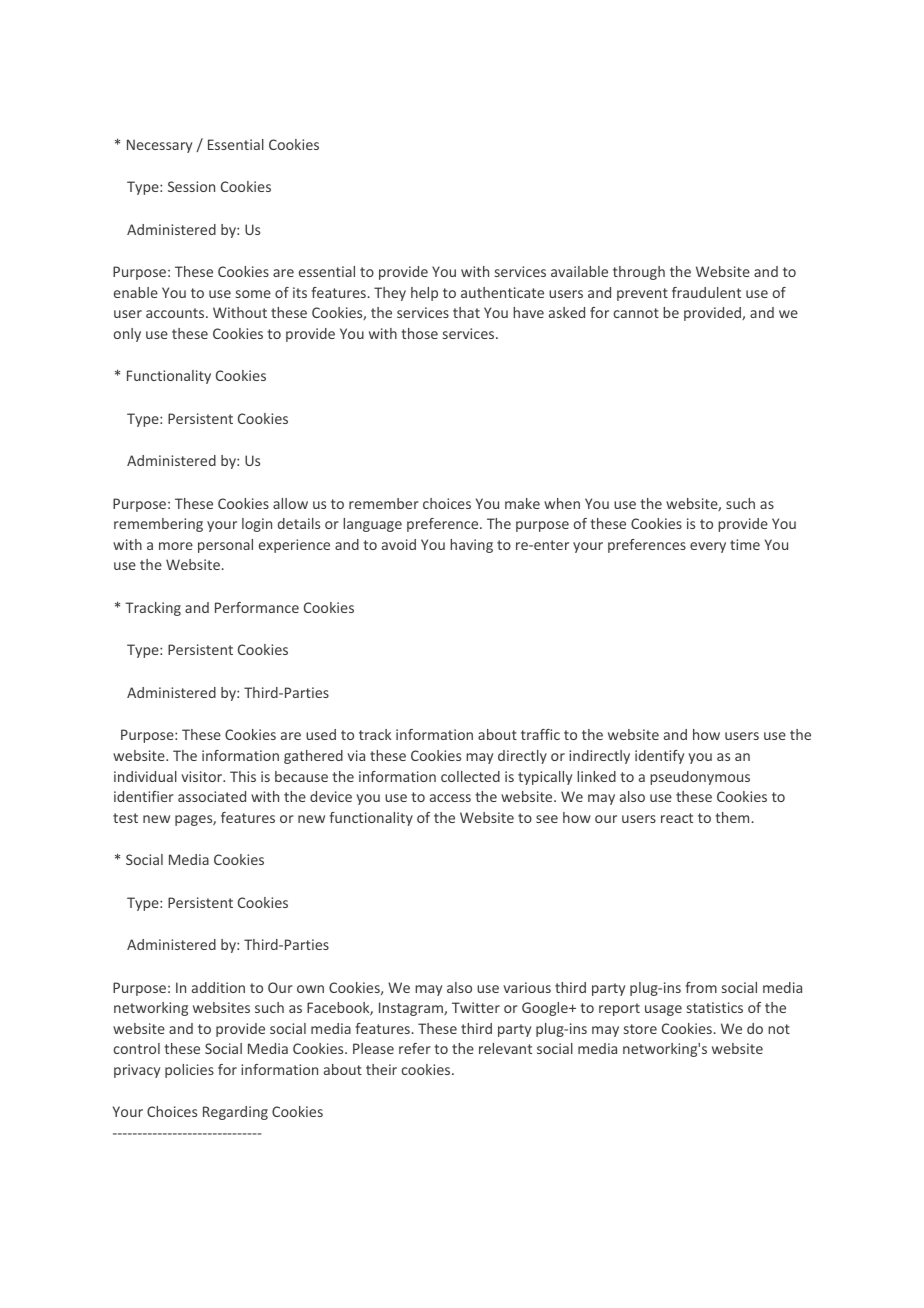  I want to click on every, so click(708, 547).
